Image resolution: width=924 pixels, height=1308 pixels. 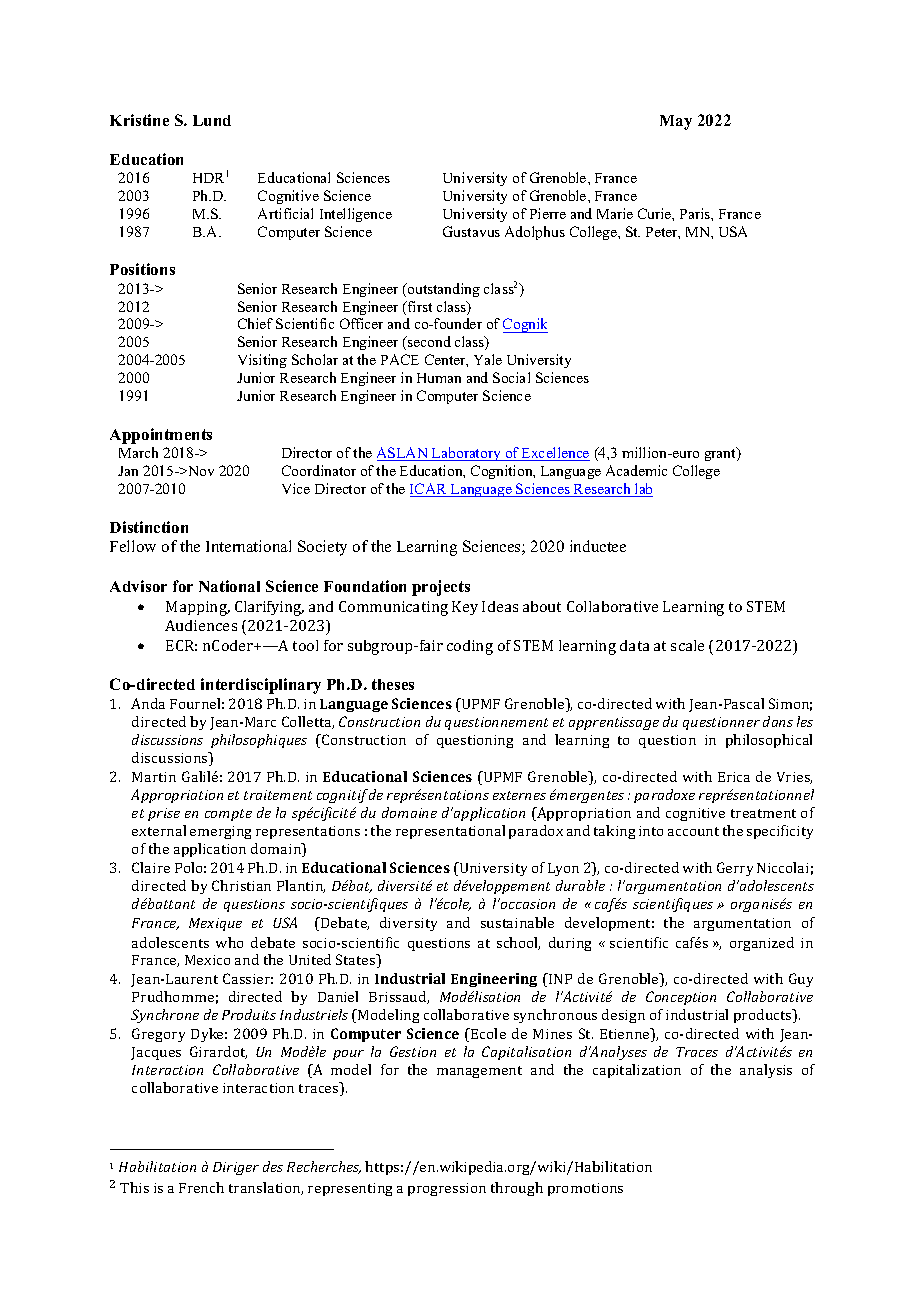 I want to click on analysis, so click(x=766, y=1071).
